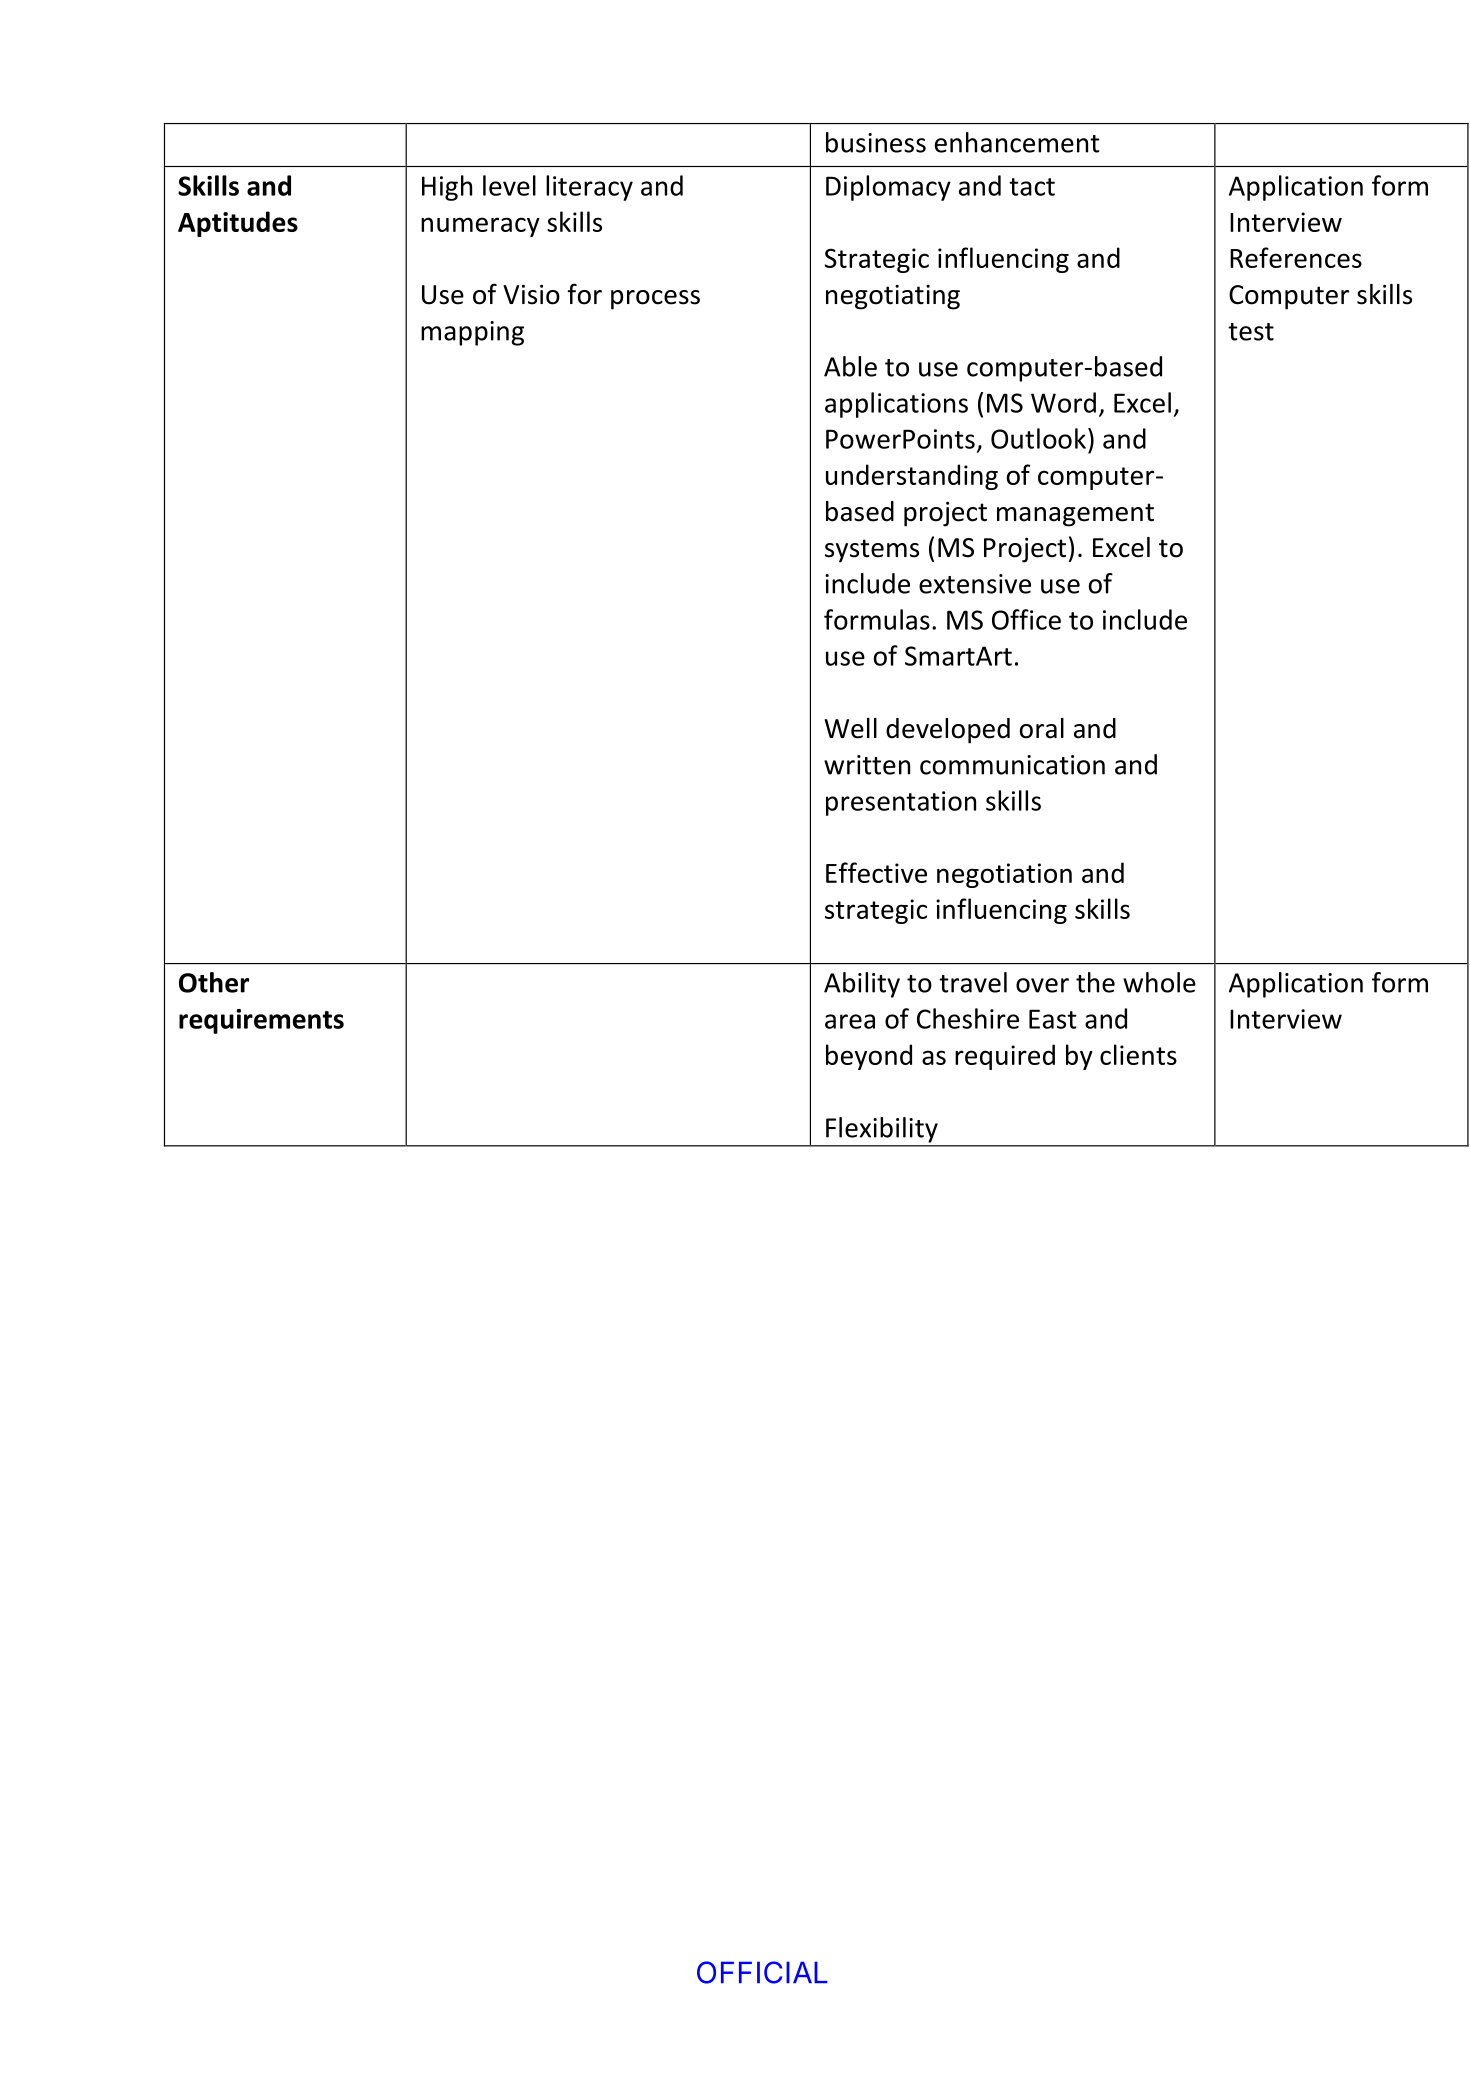  What do you see at coordinates (1042, 728) in the screenshot?
I see `oral` at bounding box center [1042, 728].
